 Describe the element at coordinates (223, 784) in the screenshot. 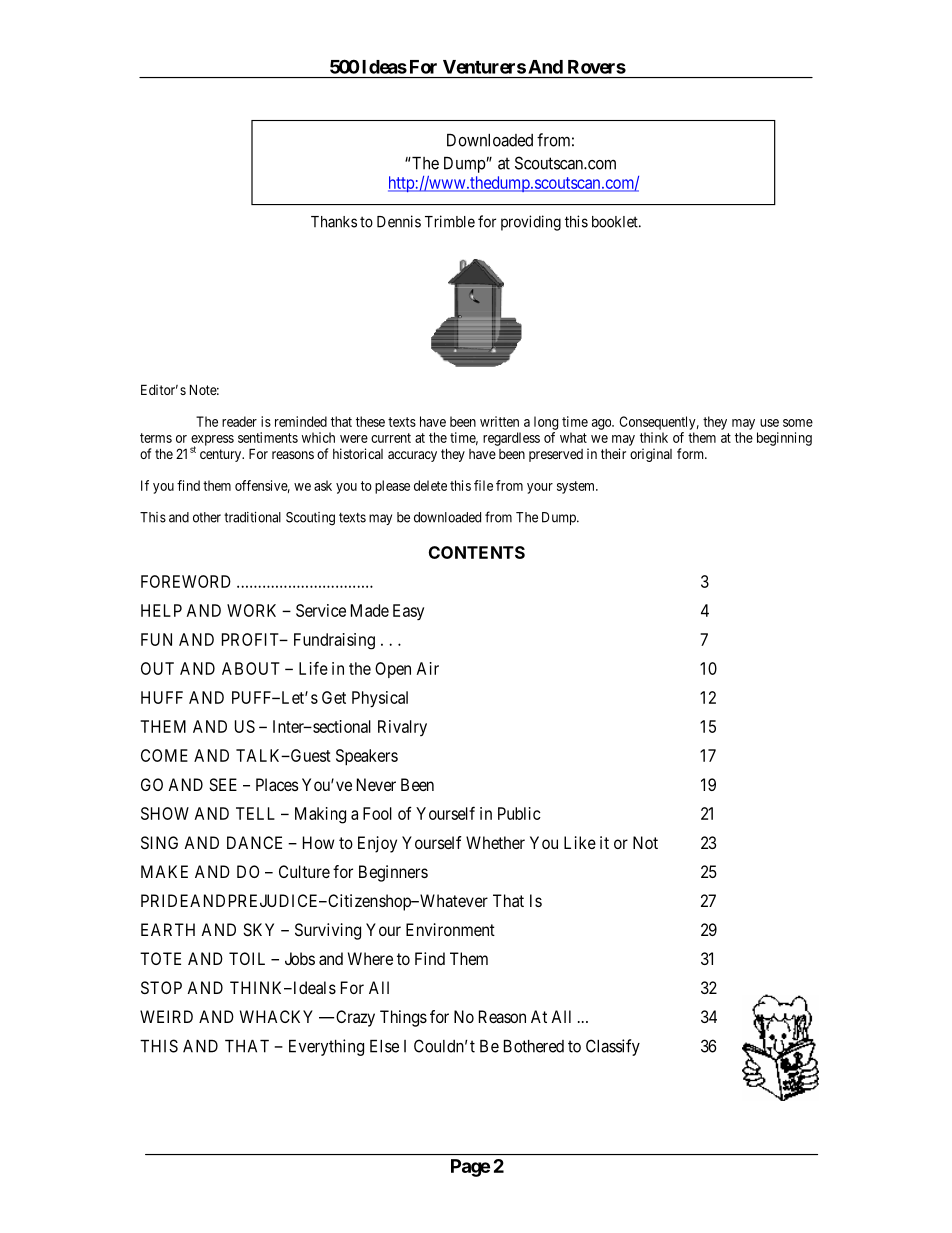

I see `SEE` at that location.
